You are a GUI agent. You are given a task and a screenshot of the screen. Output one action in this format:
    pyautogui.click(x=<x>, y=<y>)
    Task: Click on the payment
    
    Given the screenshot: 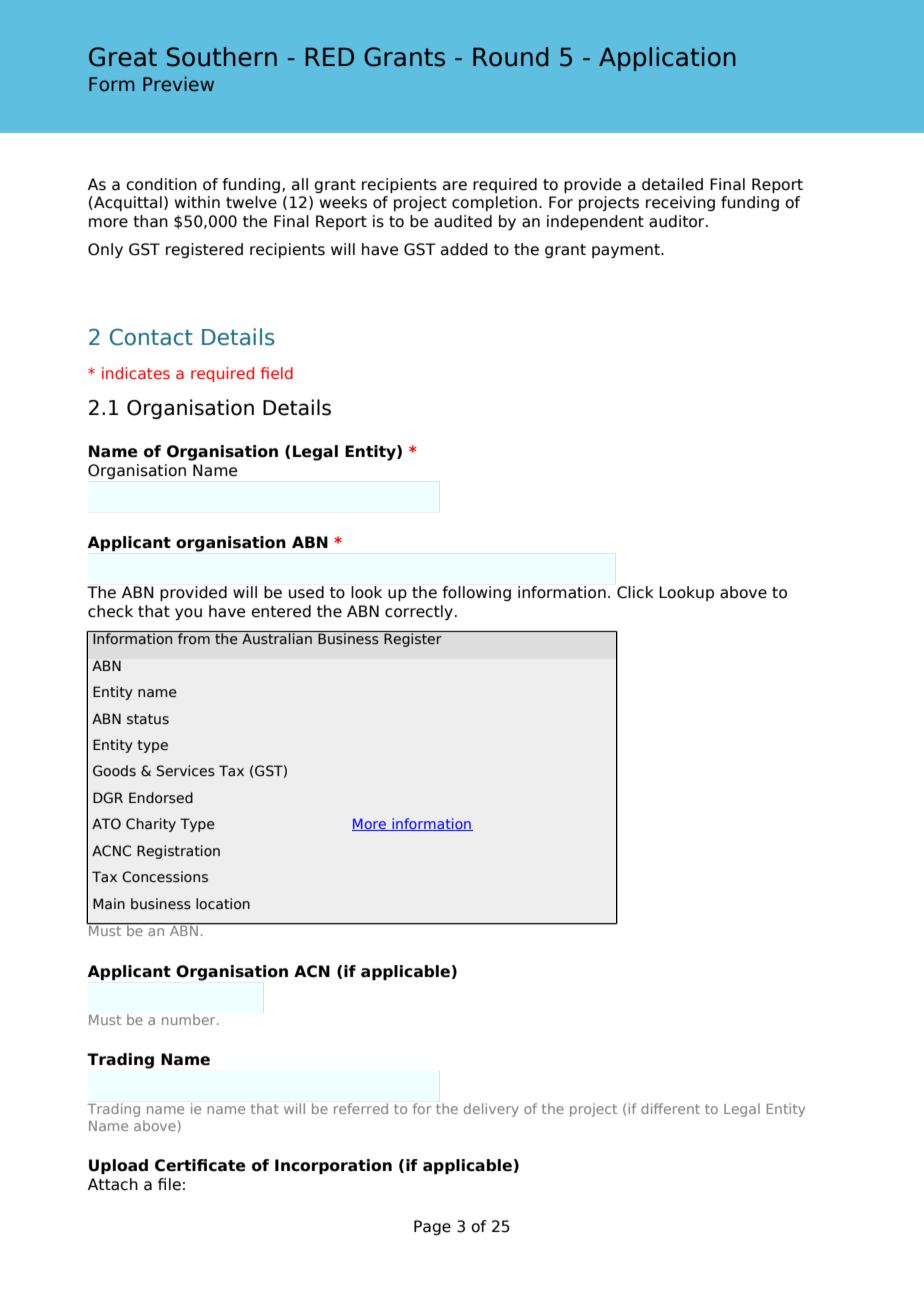 What is the action you would take?
    pyautogui.click(x=627, y=251)
